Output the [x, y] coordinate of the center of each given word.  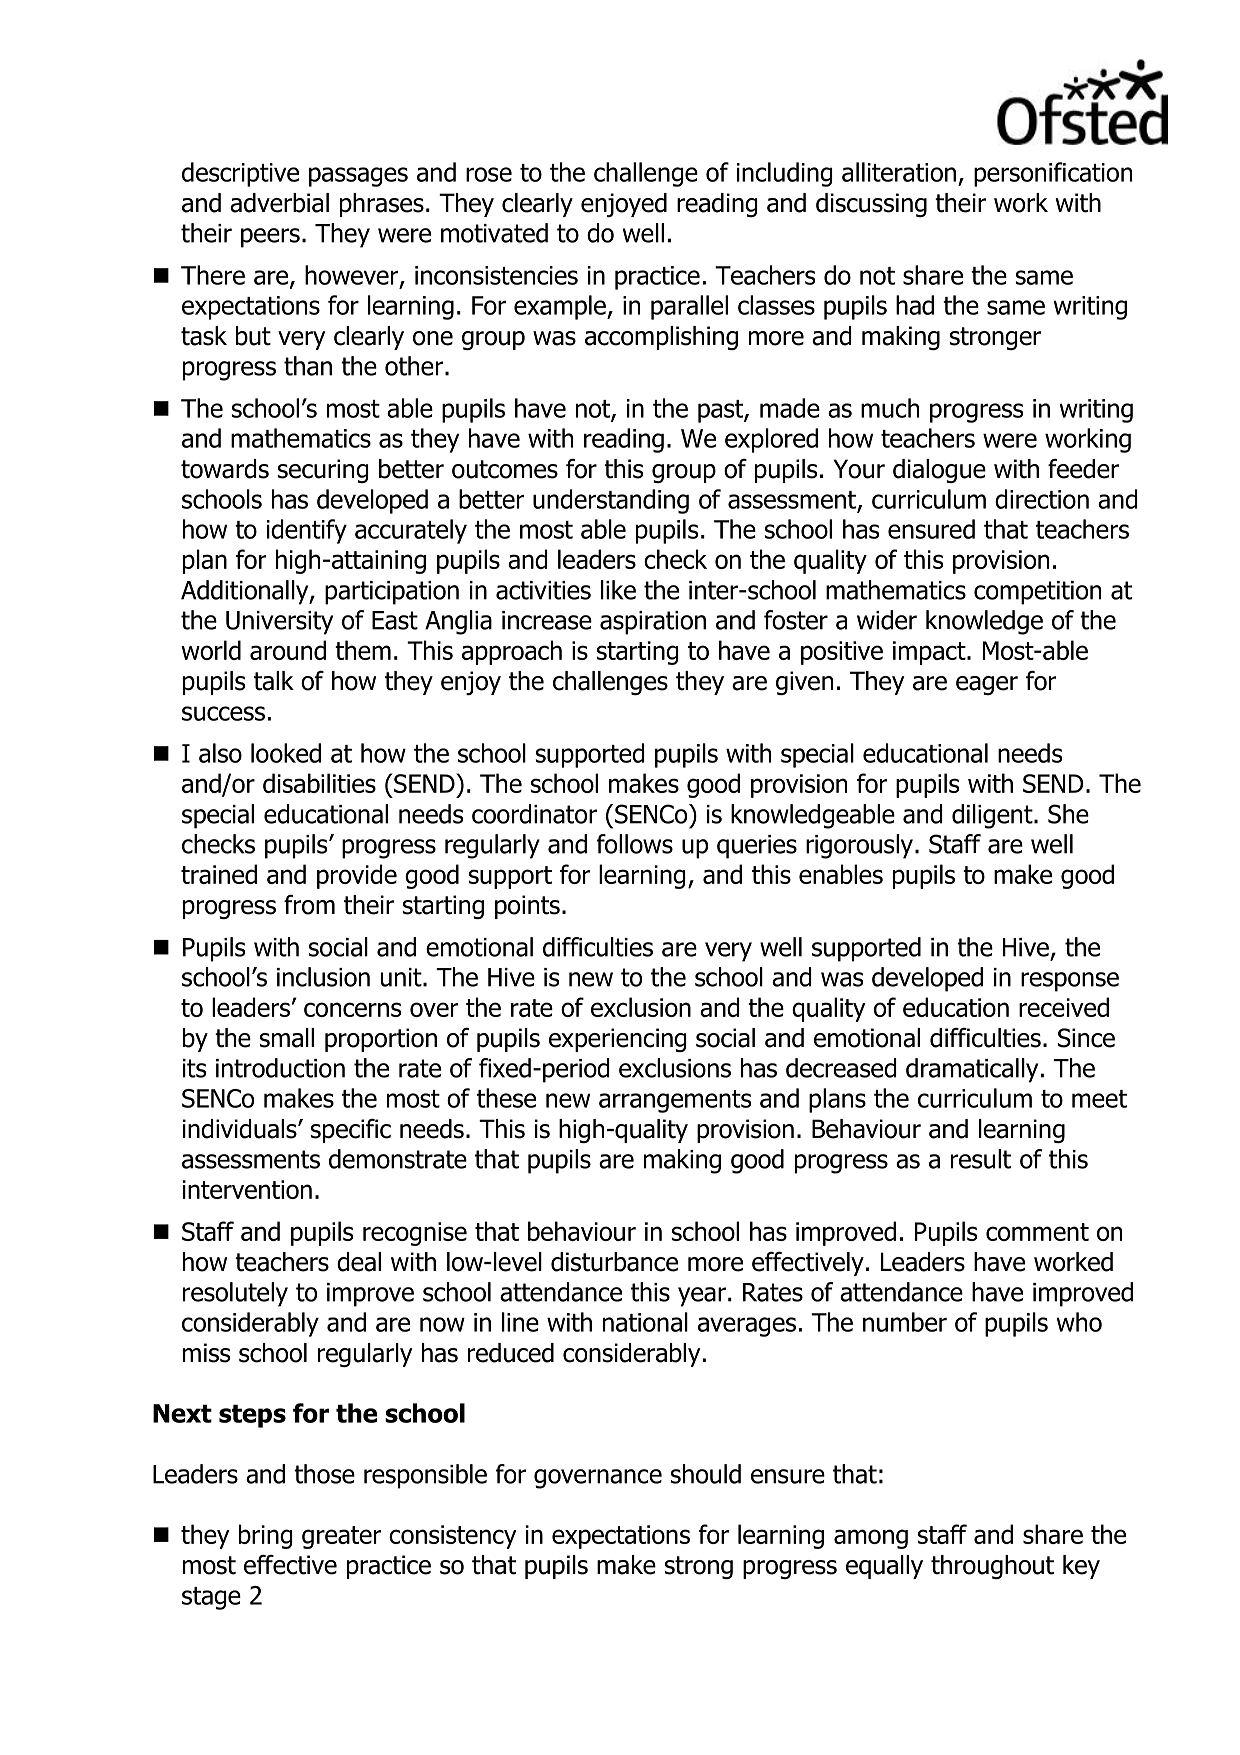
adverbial [279, 203]
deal [359, 1262]
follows [635, 844]
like [618, 590]
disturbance [614, 1262]
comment [1037, 1232]
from [309, 905]
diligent [993, 816]
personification [1053, 174]
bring [266, 1536]
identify [307, 531]
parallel [689, 307]
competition [1037, 593]
